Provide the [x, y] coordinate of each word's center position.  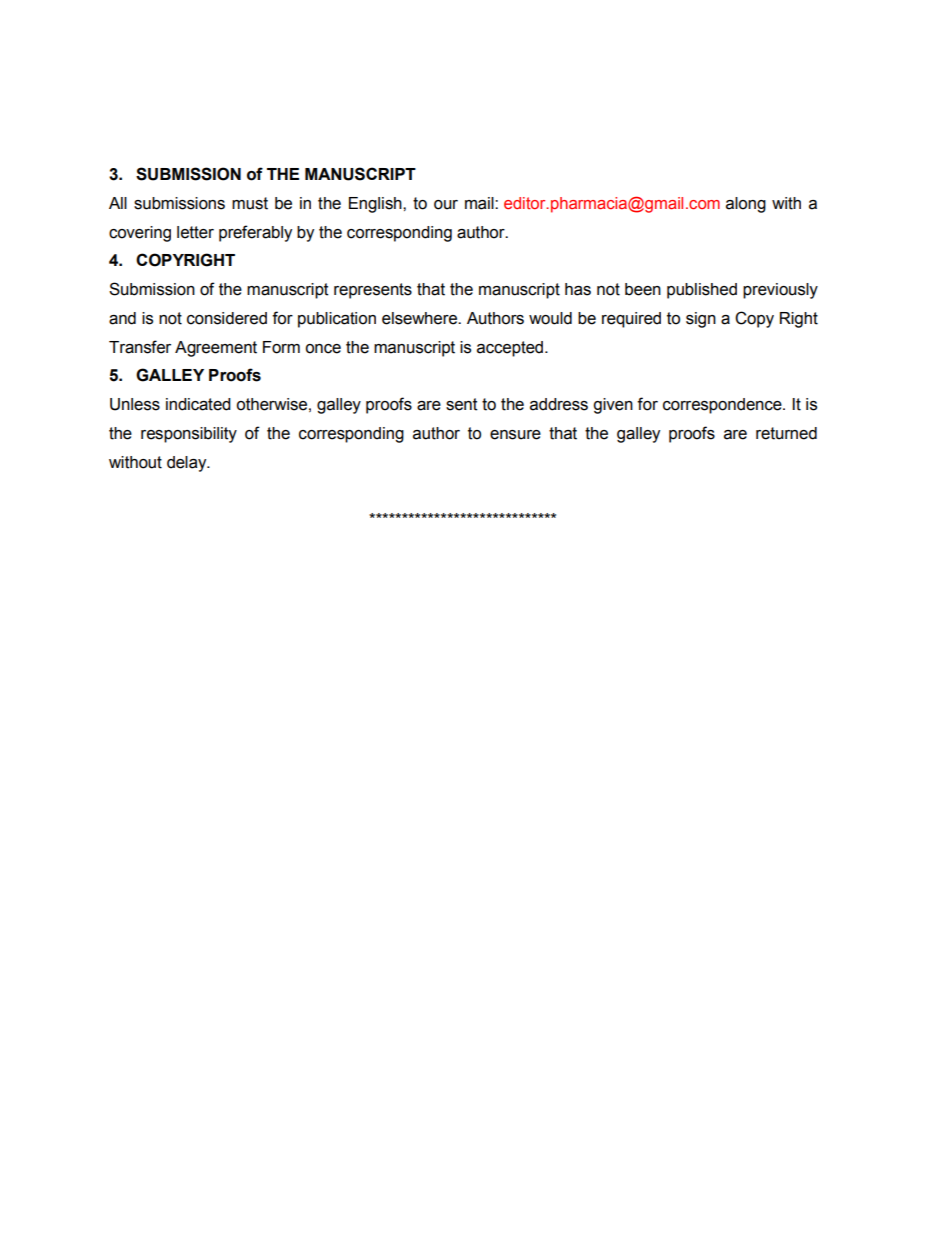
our [446, 205]
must [250, 203]
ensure [515, 435]
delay [188, 464]
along [746, 205]
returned [786, 433]
